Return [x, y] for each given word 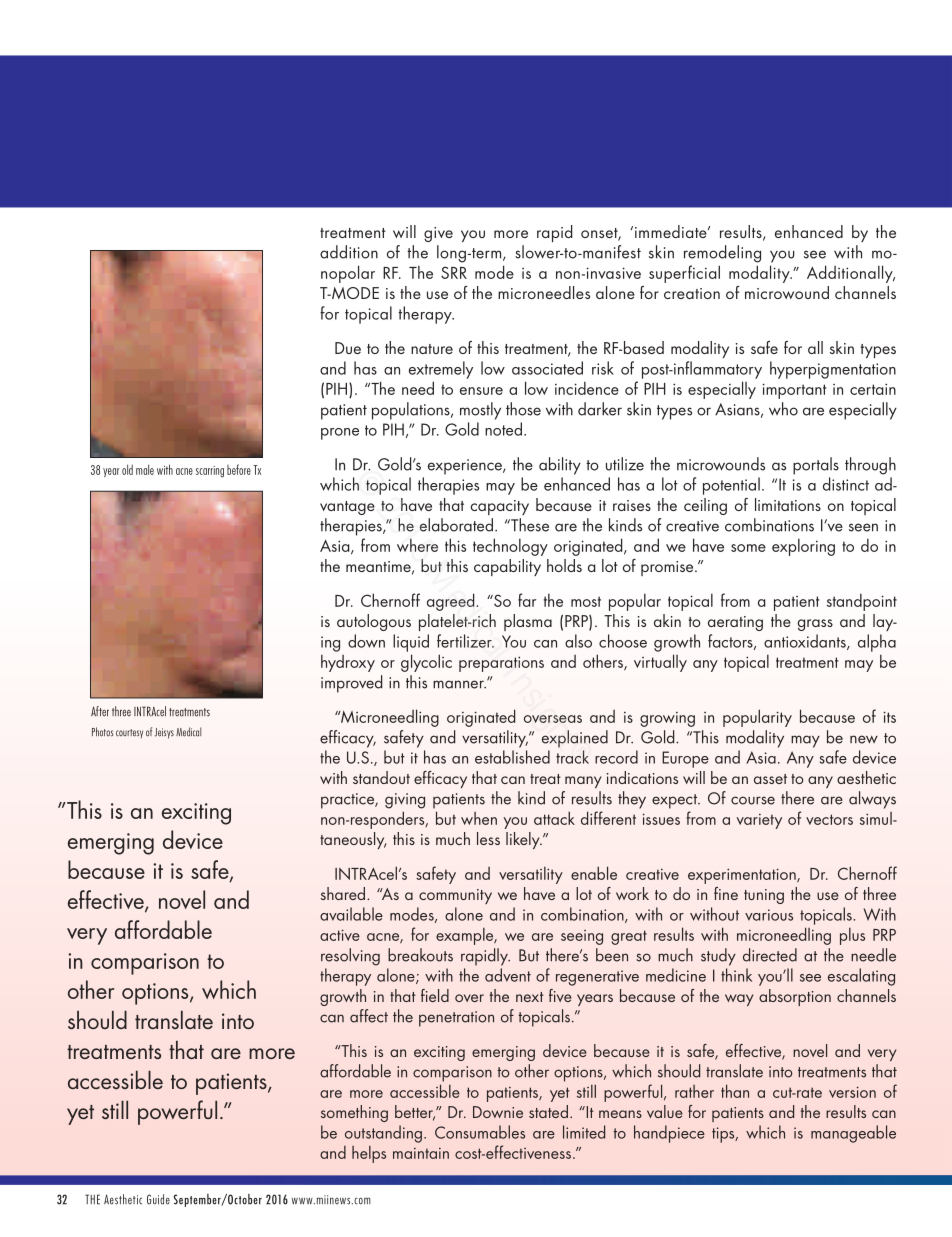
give [438, 234]
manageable [853, 1134]
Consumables [480, 1132]
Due [348, 348]
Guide [158, 1199]
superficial [684, 274]
